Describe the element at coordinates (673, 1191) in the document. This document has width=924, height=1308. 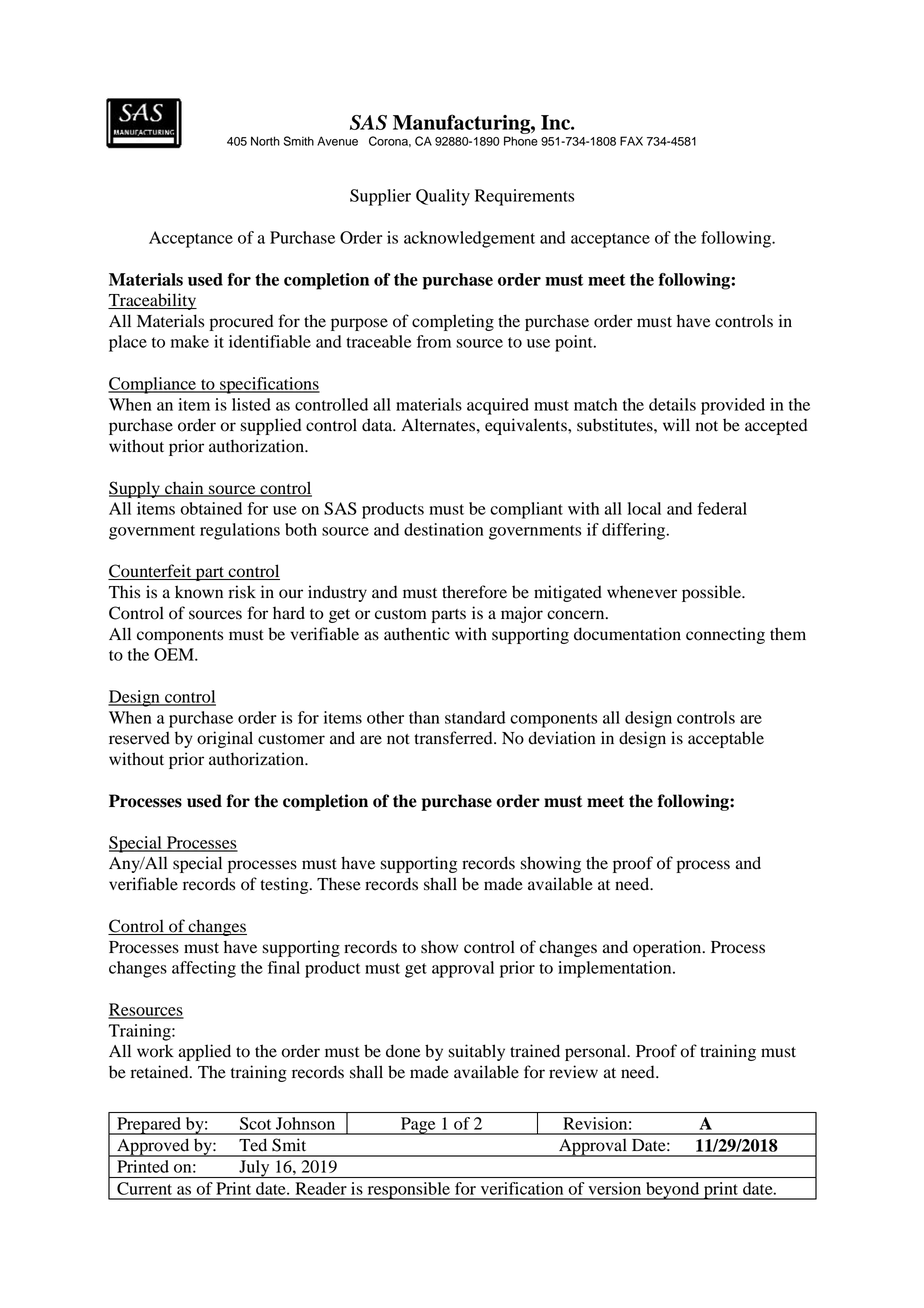
I see `beyond` at that location.
